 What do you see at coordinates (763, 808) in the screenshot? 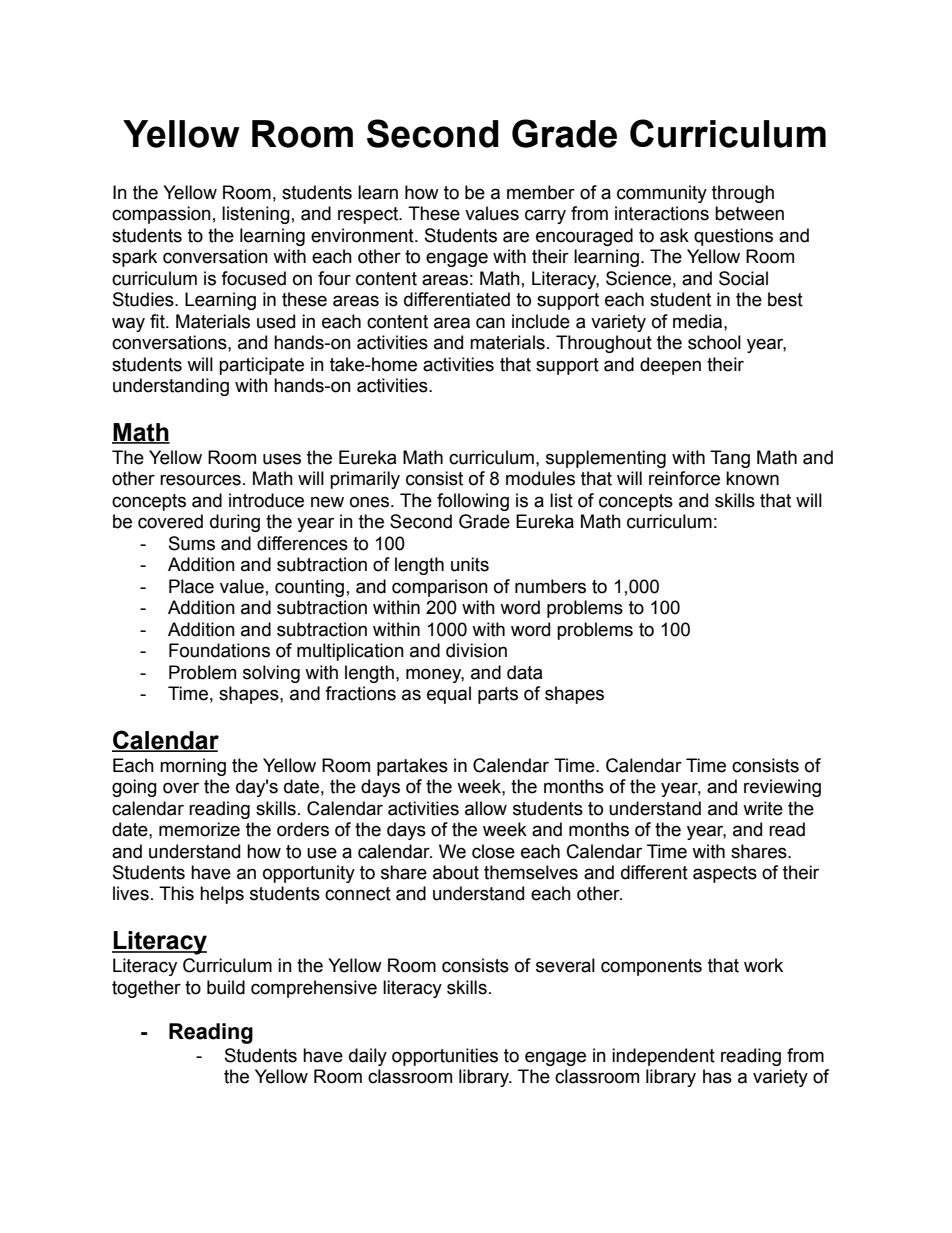
I see `write` at bounding box center [763, 808].
